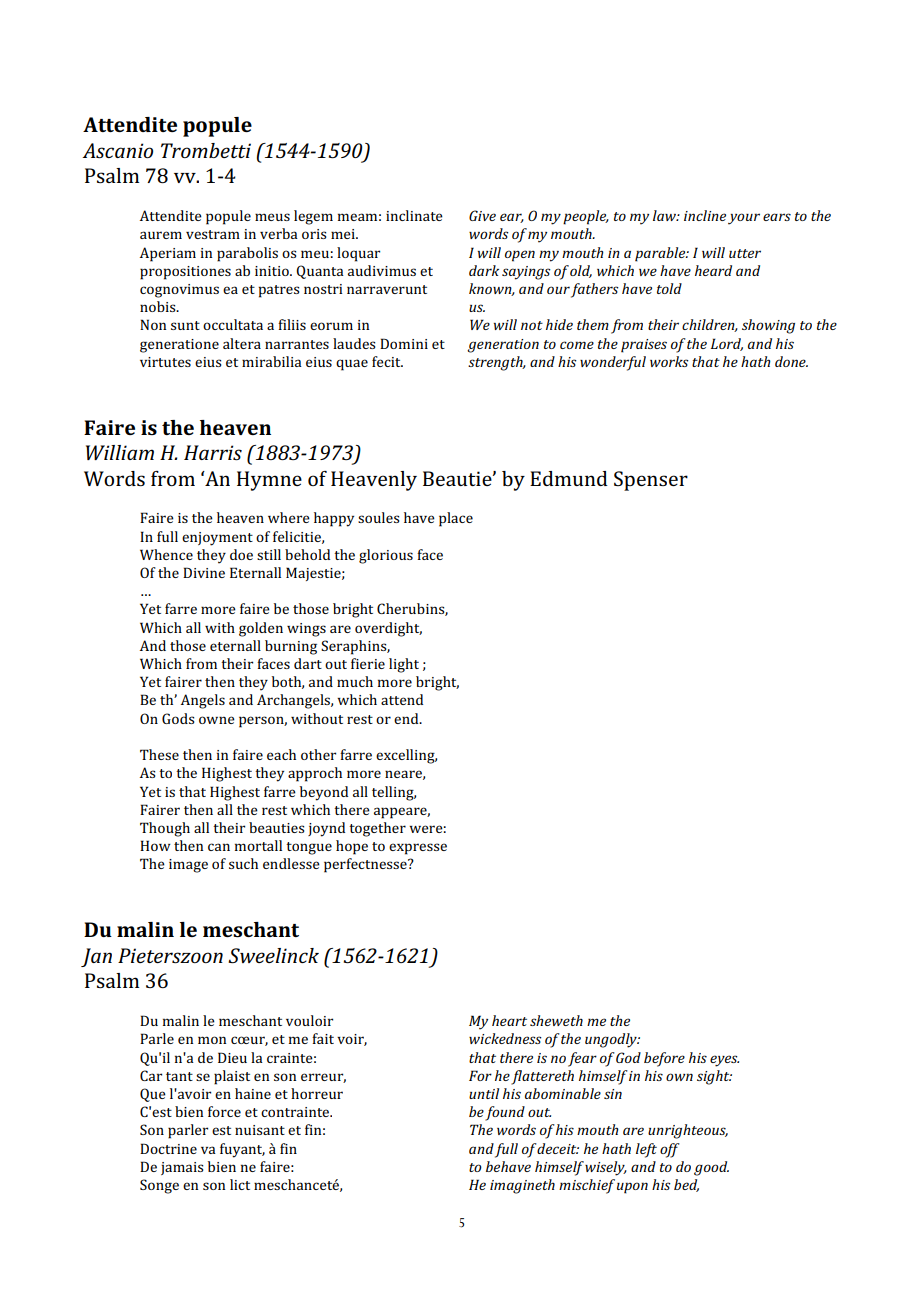 This screenshot has height=1308, width=924. Describe the element at coordinates (159, 306) in the screenshot. I see `nobis` at that location.
